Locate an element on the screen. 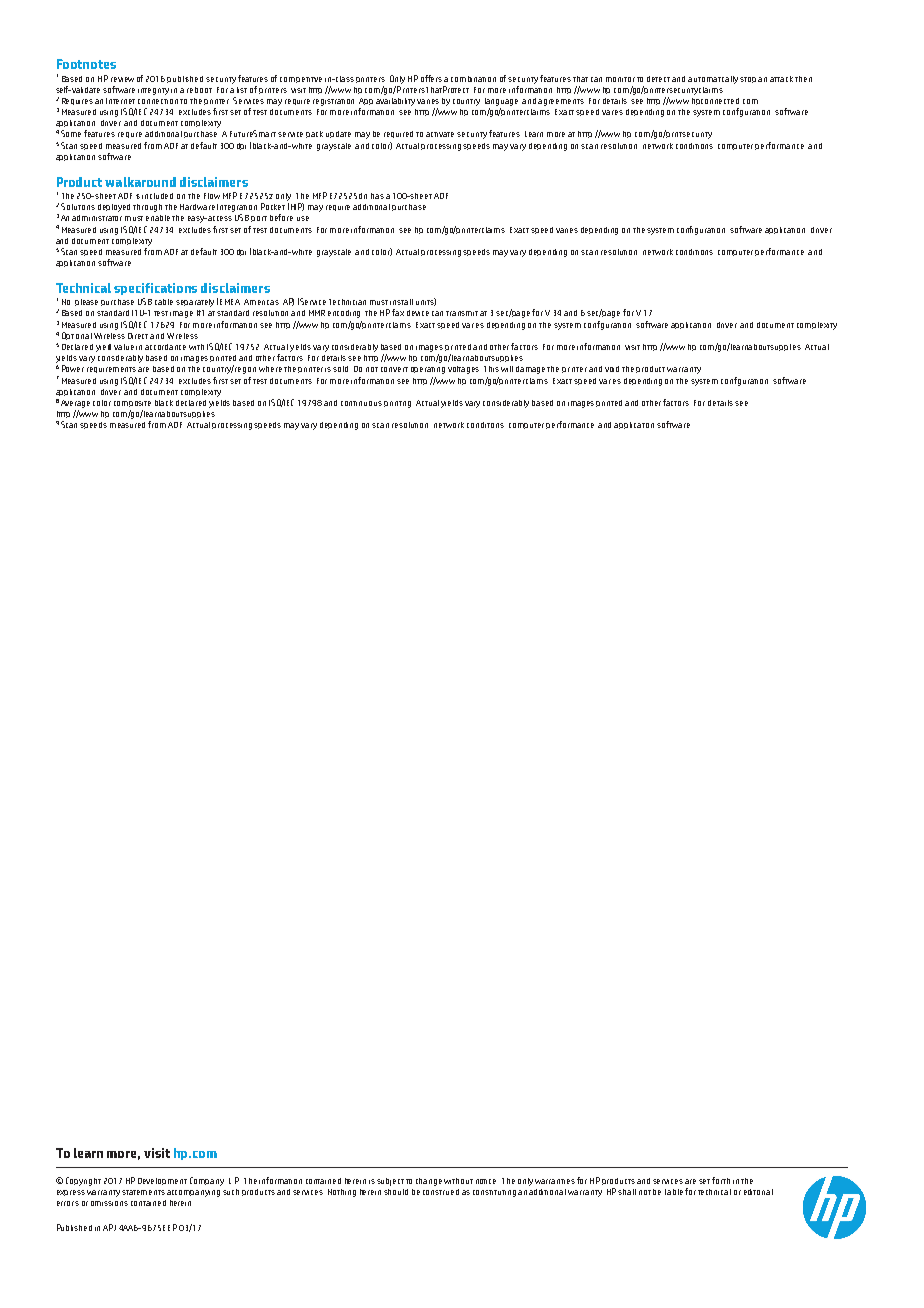 The height and width of the screenshot is (1308, 924). liable is located at coordinates (674, 1192).
